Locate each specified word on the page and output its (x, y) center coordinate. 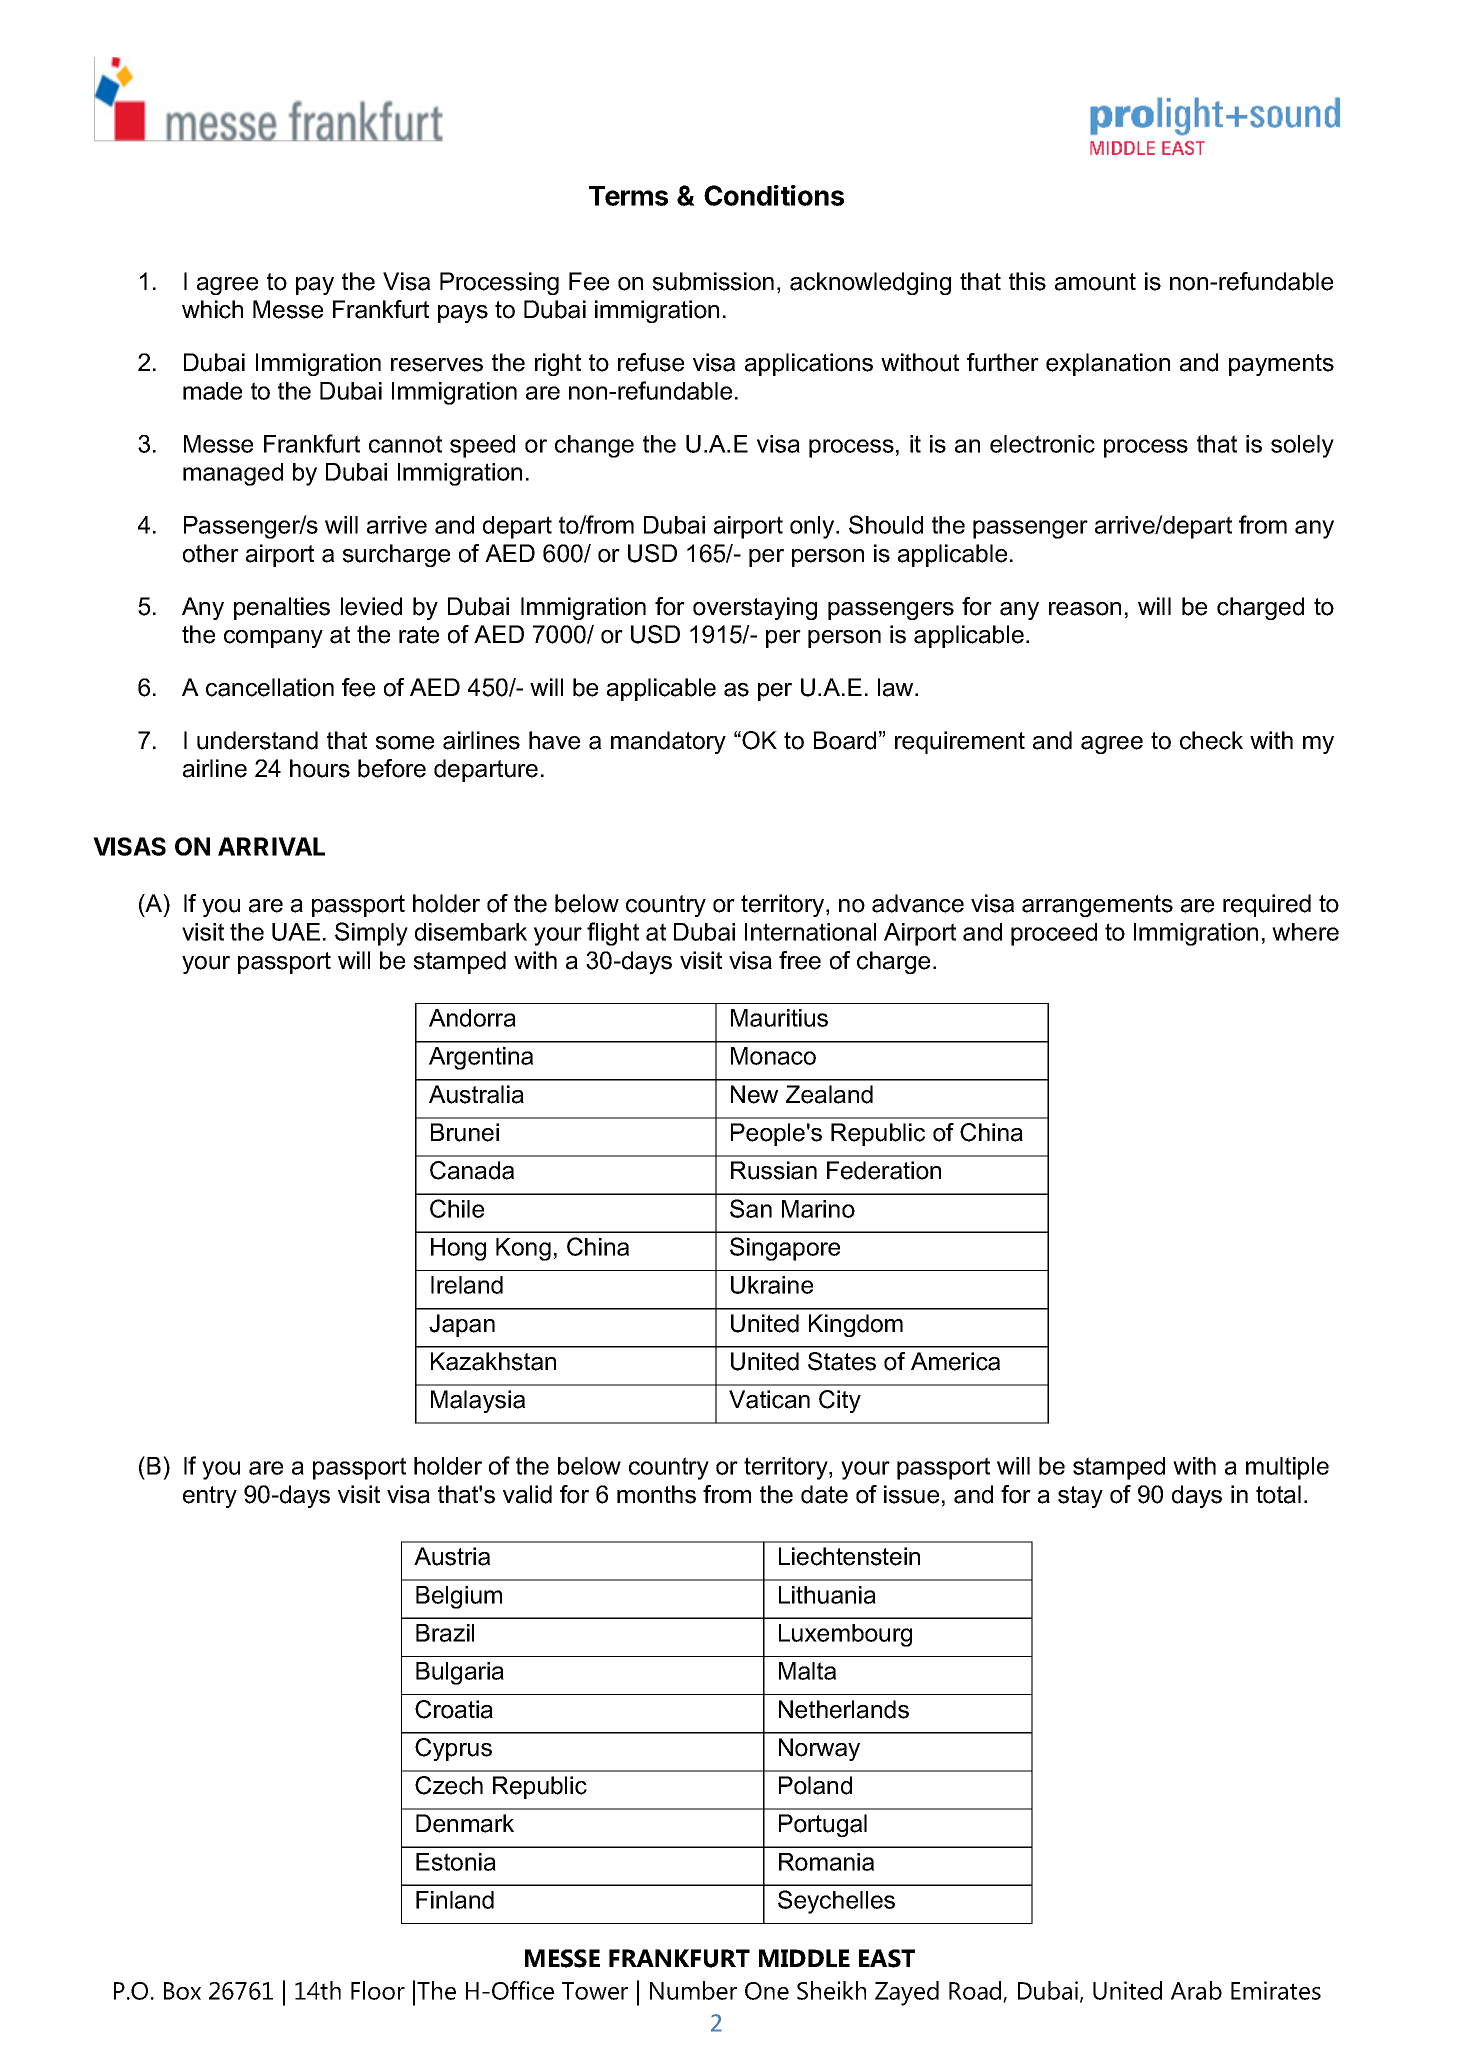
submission (713, 281)
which (212, 309)
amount (1095, 282)
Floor (378, 1990)
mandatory (668, 742)
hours (320, 768)
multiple (1287, 1468)
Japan (462, 1325)
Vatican (769, 1399)
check (1211, 740)
